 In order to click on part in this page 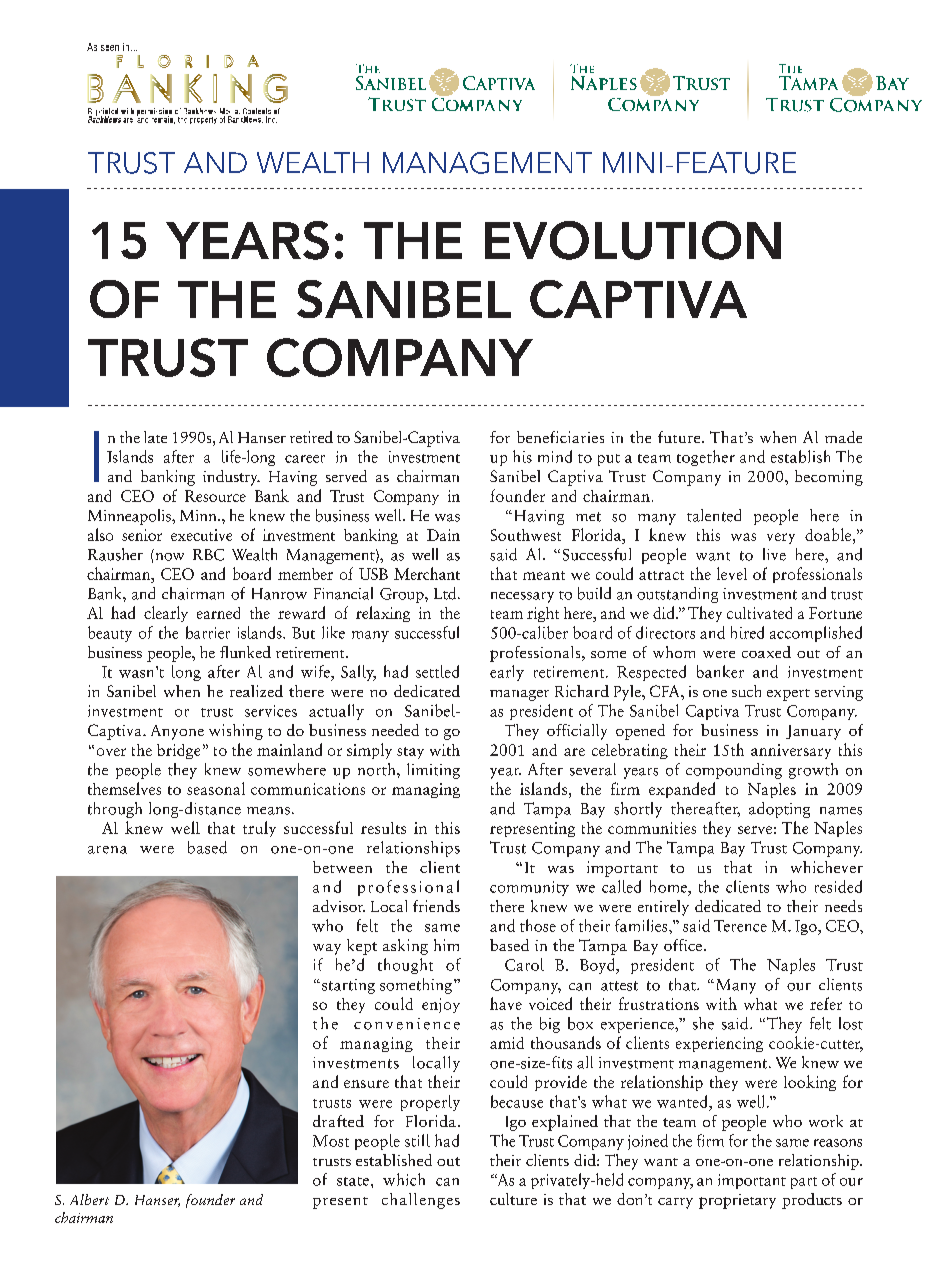, I will do `click(804, 1183)`.
